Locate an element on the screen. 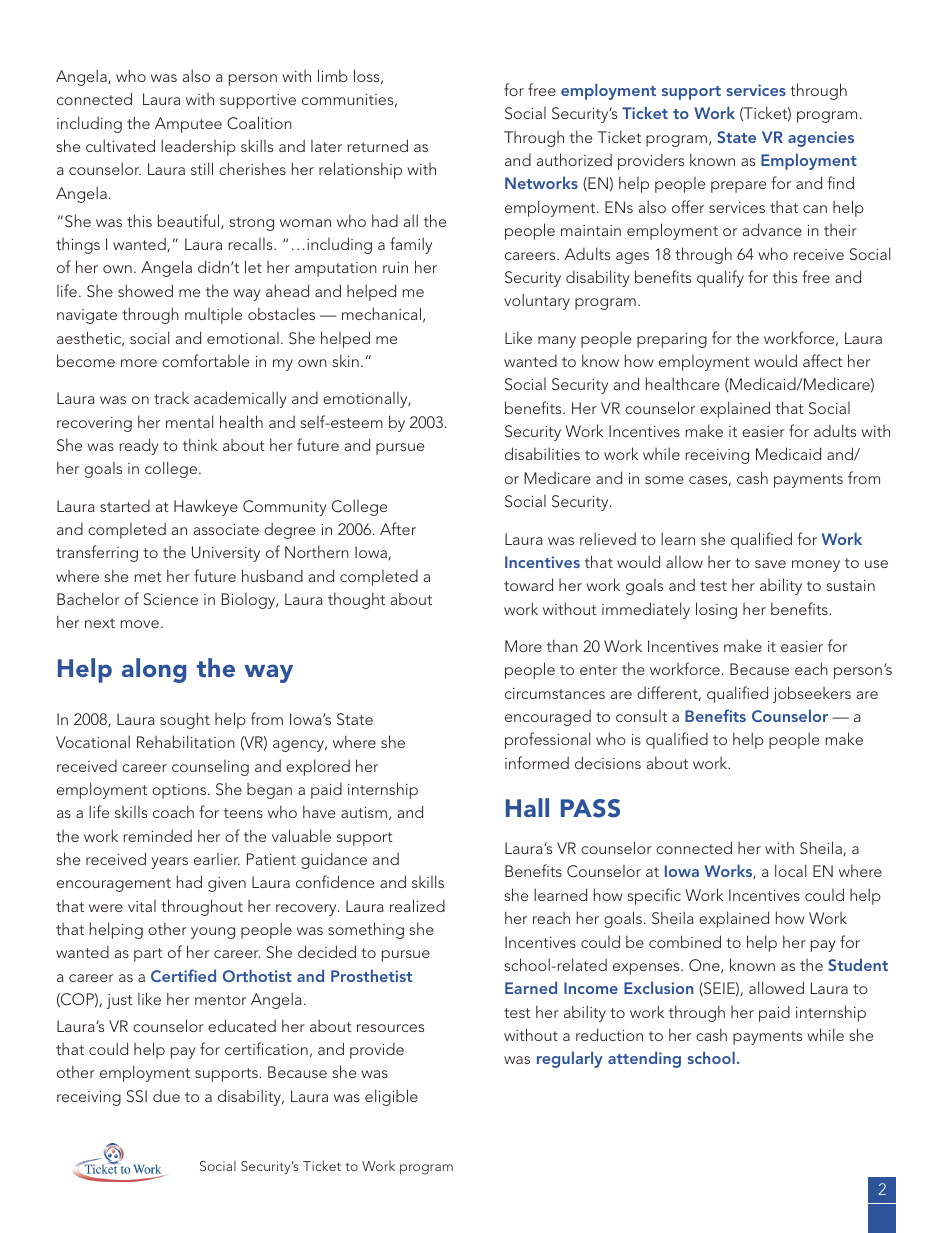  returned is located at coordinates (377, 145).
